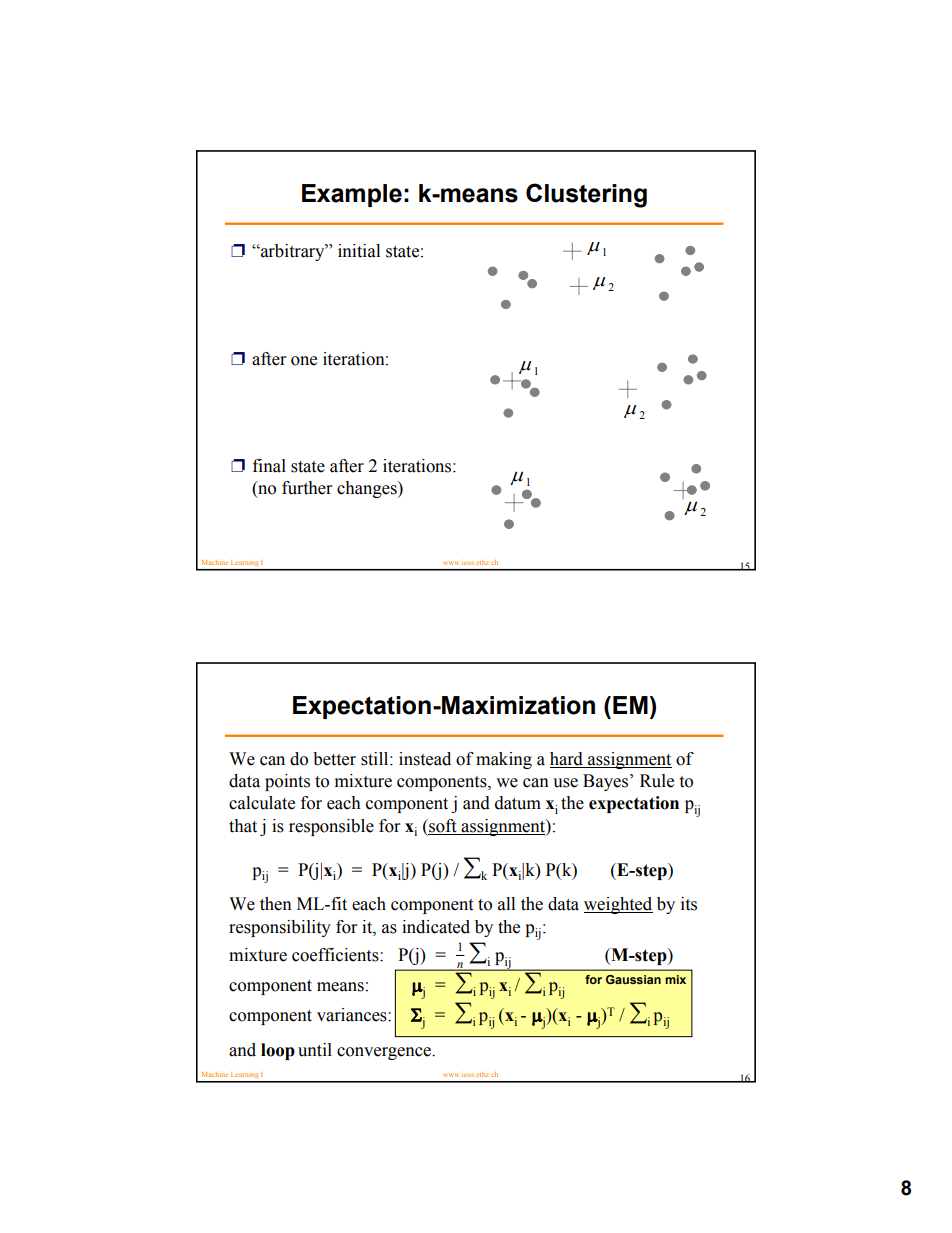 The image size is (952, 1233). Describe the element at coordinates (385, 1053) in the screenshot. I see `convergence` at that location.
